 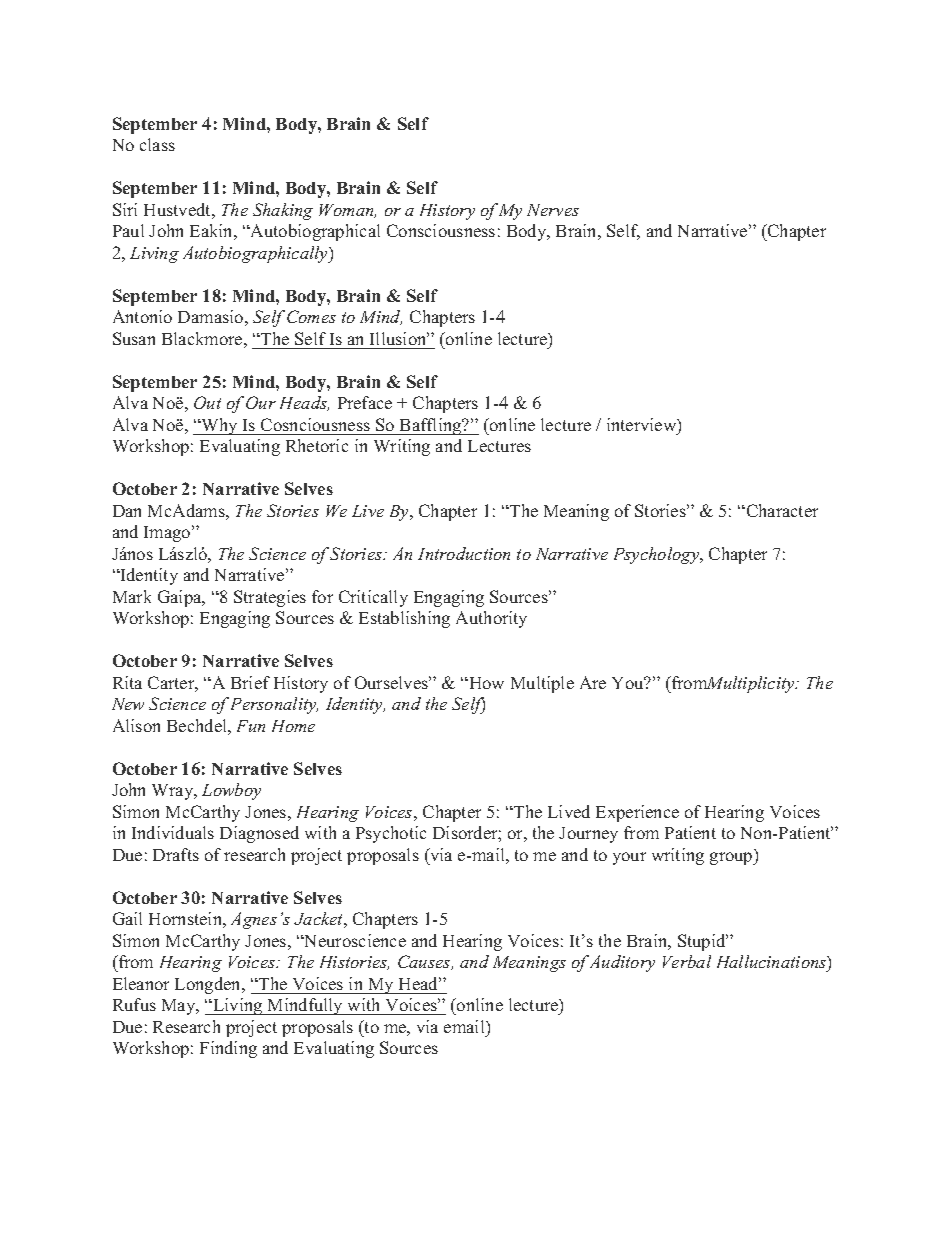 What do you see at coordinates (431, 426) in the document?
I see `Baffling` at bounding box center [431, 426].
